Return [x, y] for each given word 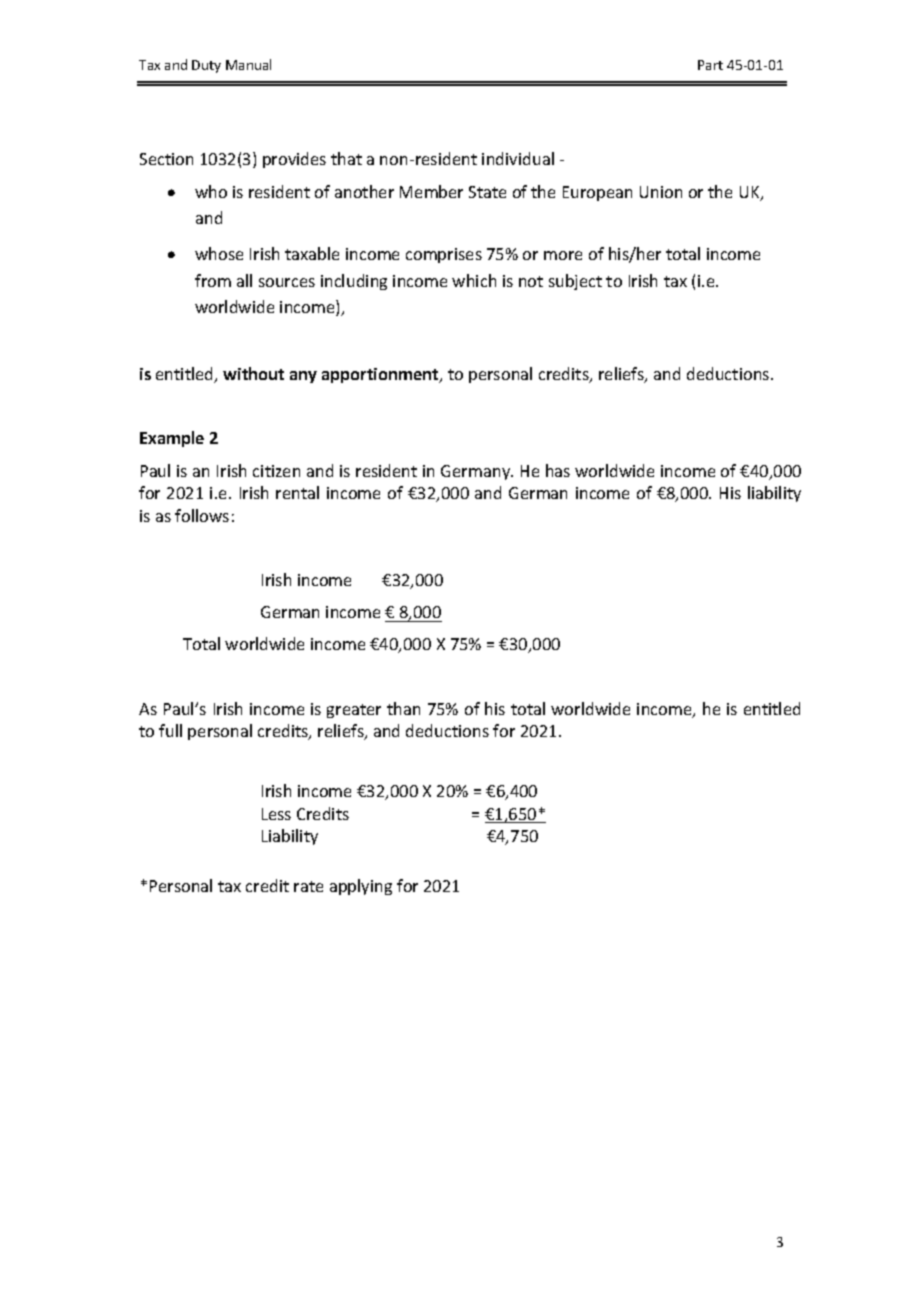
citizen [276, 471]
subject [575, 282]
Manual [248, 64]
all [244, 280]
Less [276, 814]
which [474, 280]
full [170, 730]
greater [354, 711]
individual [518, 158]
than [403, 708]
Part [710, 65]
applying [361, 887]
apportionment [381, 375]
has [558, 470]
